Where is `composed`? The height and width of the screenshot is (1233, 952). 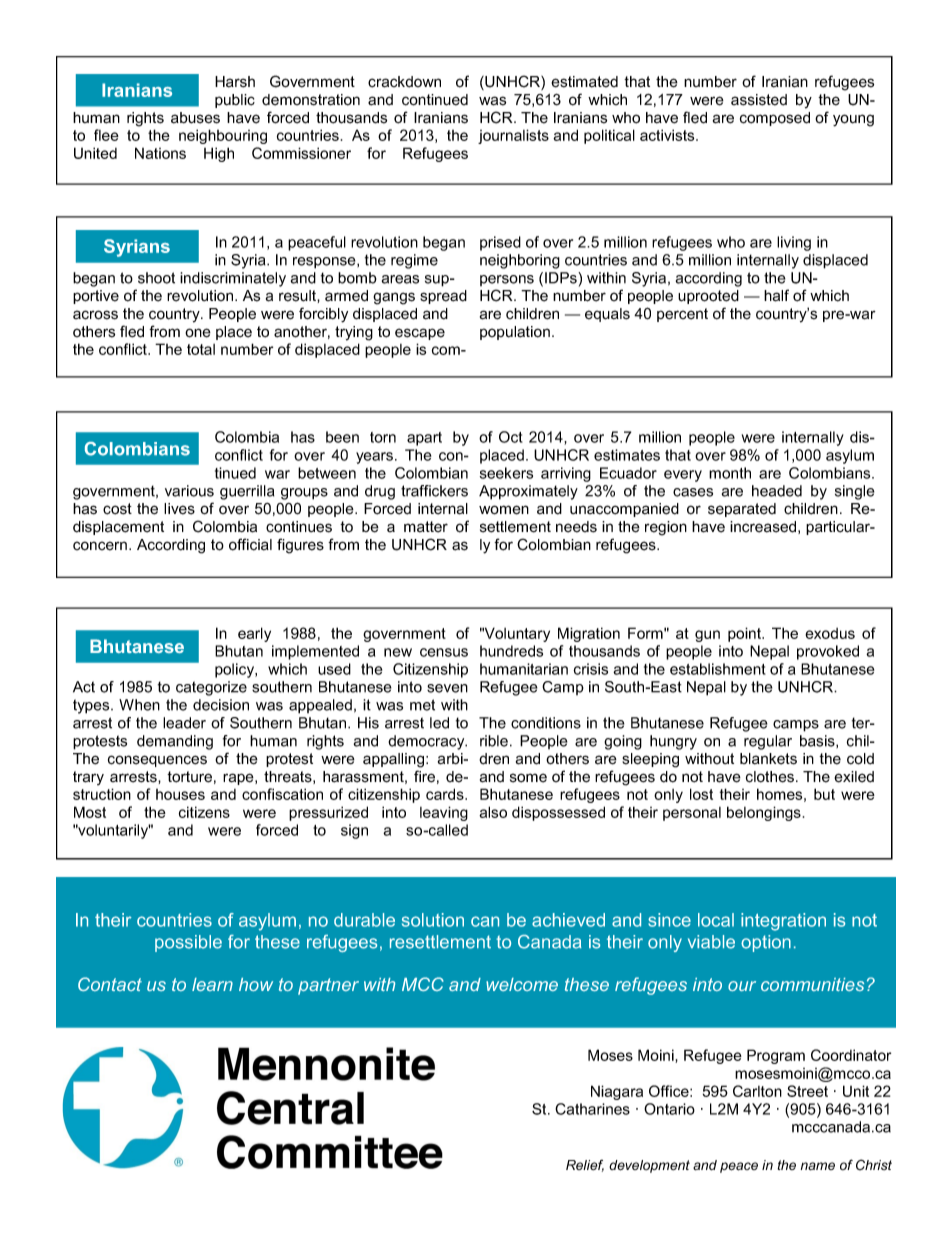
composed is located at coordinates (775, 119).
